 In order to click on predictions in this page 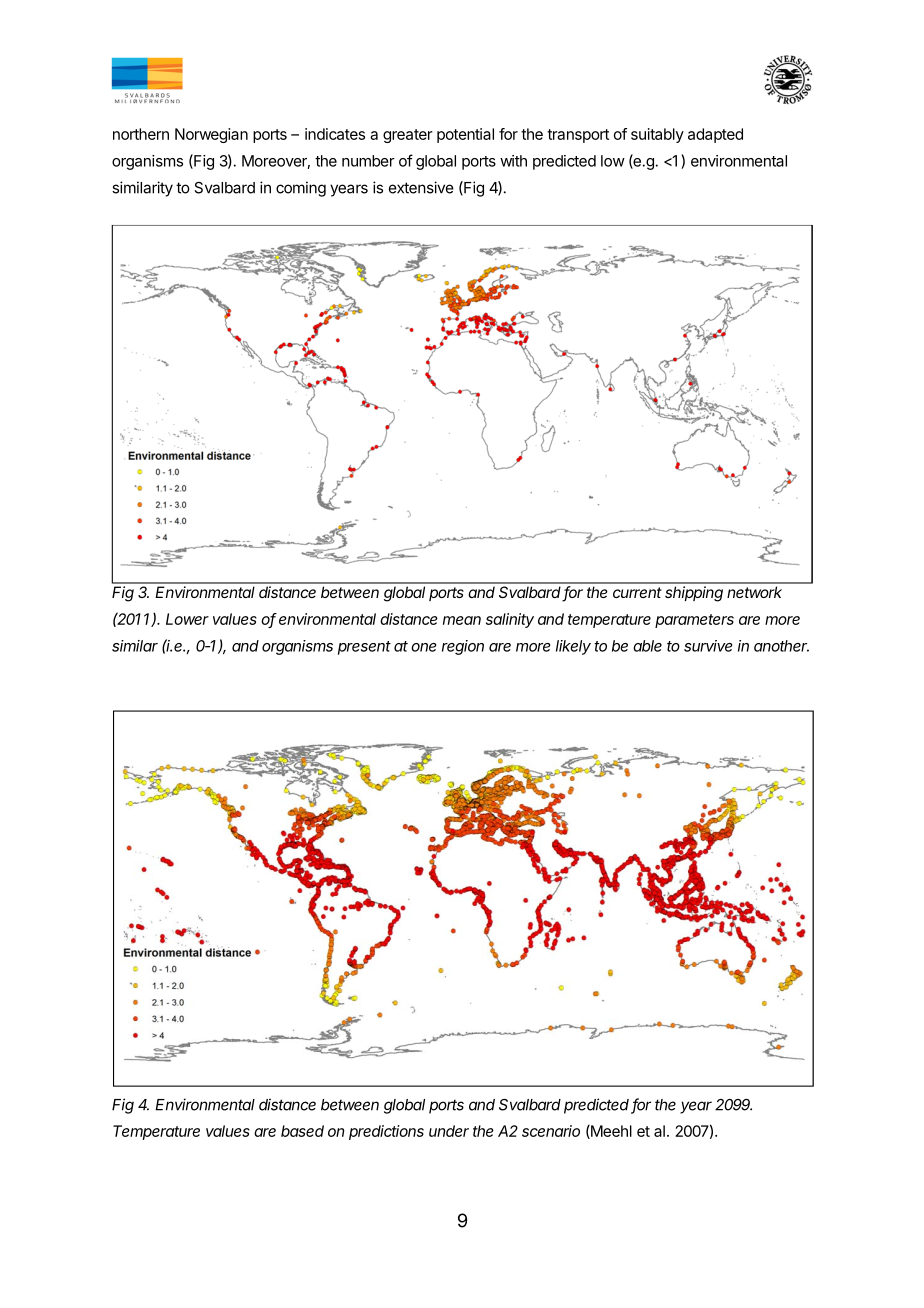, I will do `click(386, 1132)`.
